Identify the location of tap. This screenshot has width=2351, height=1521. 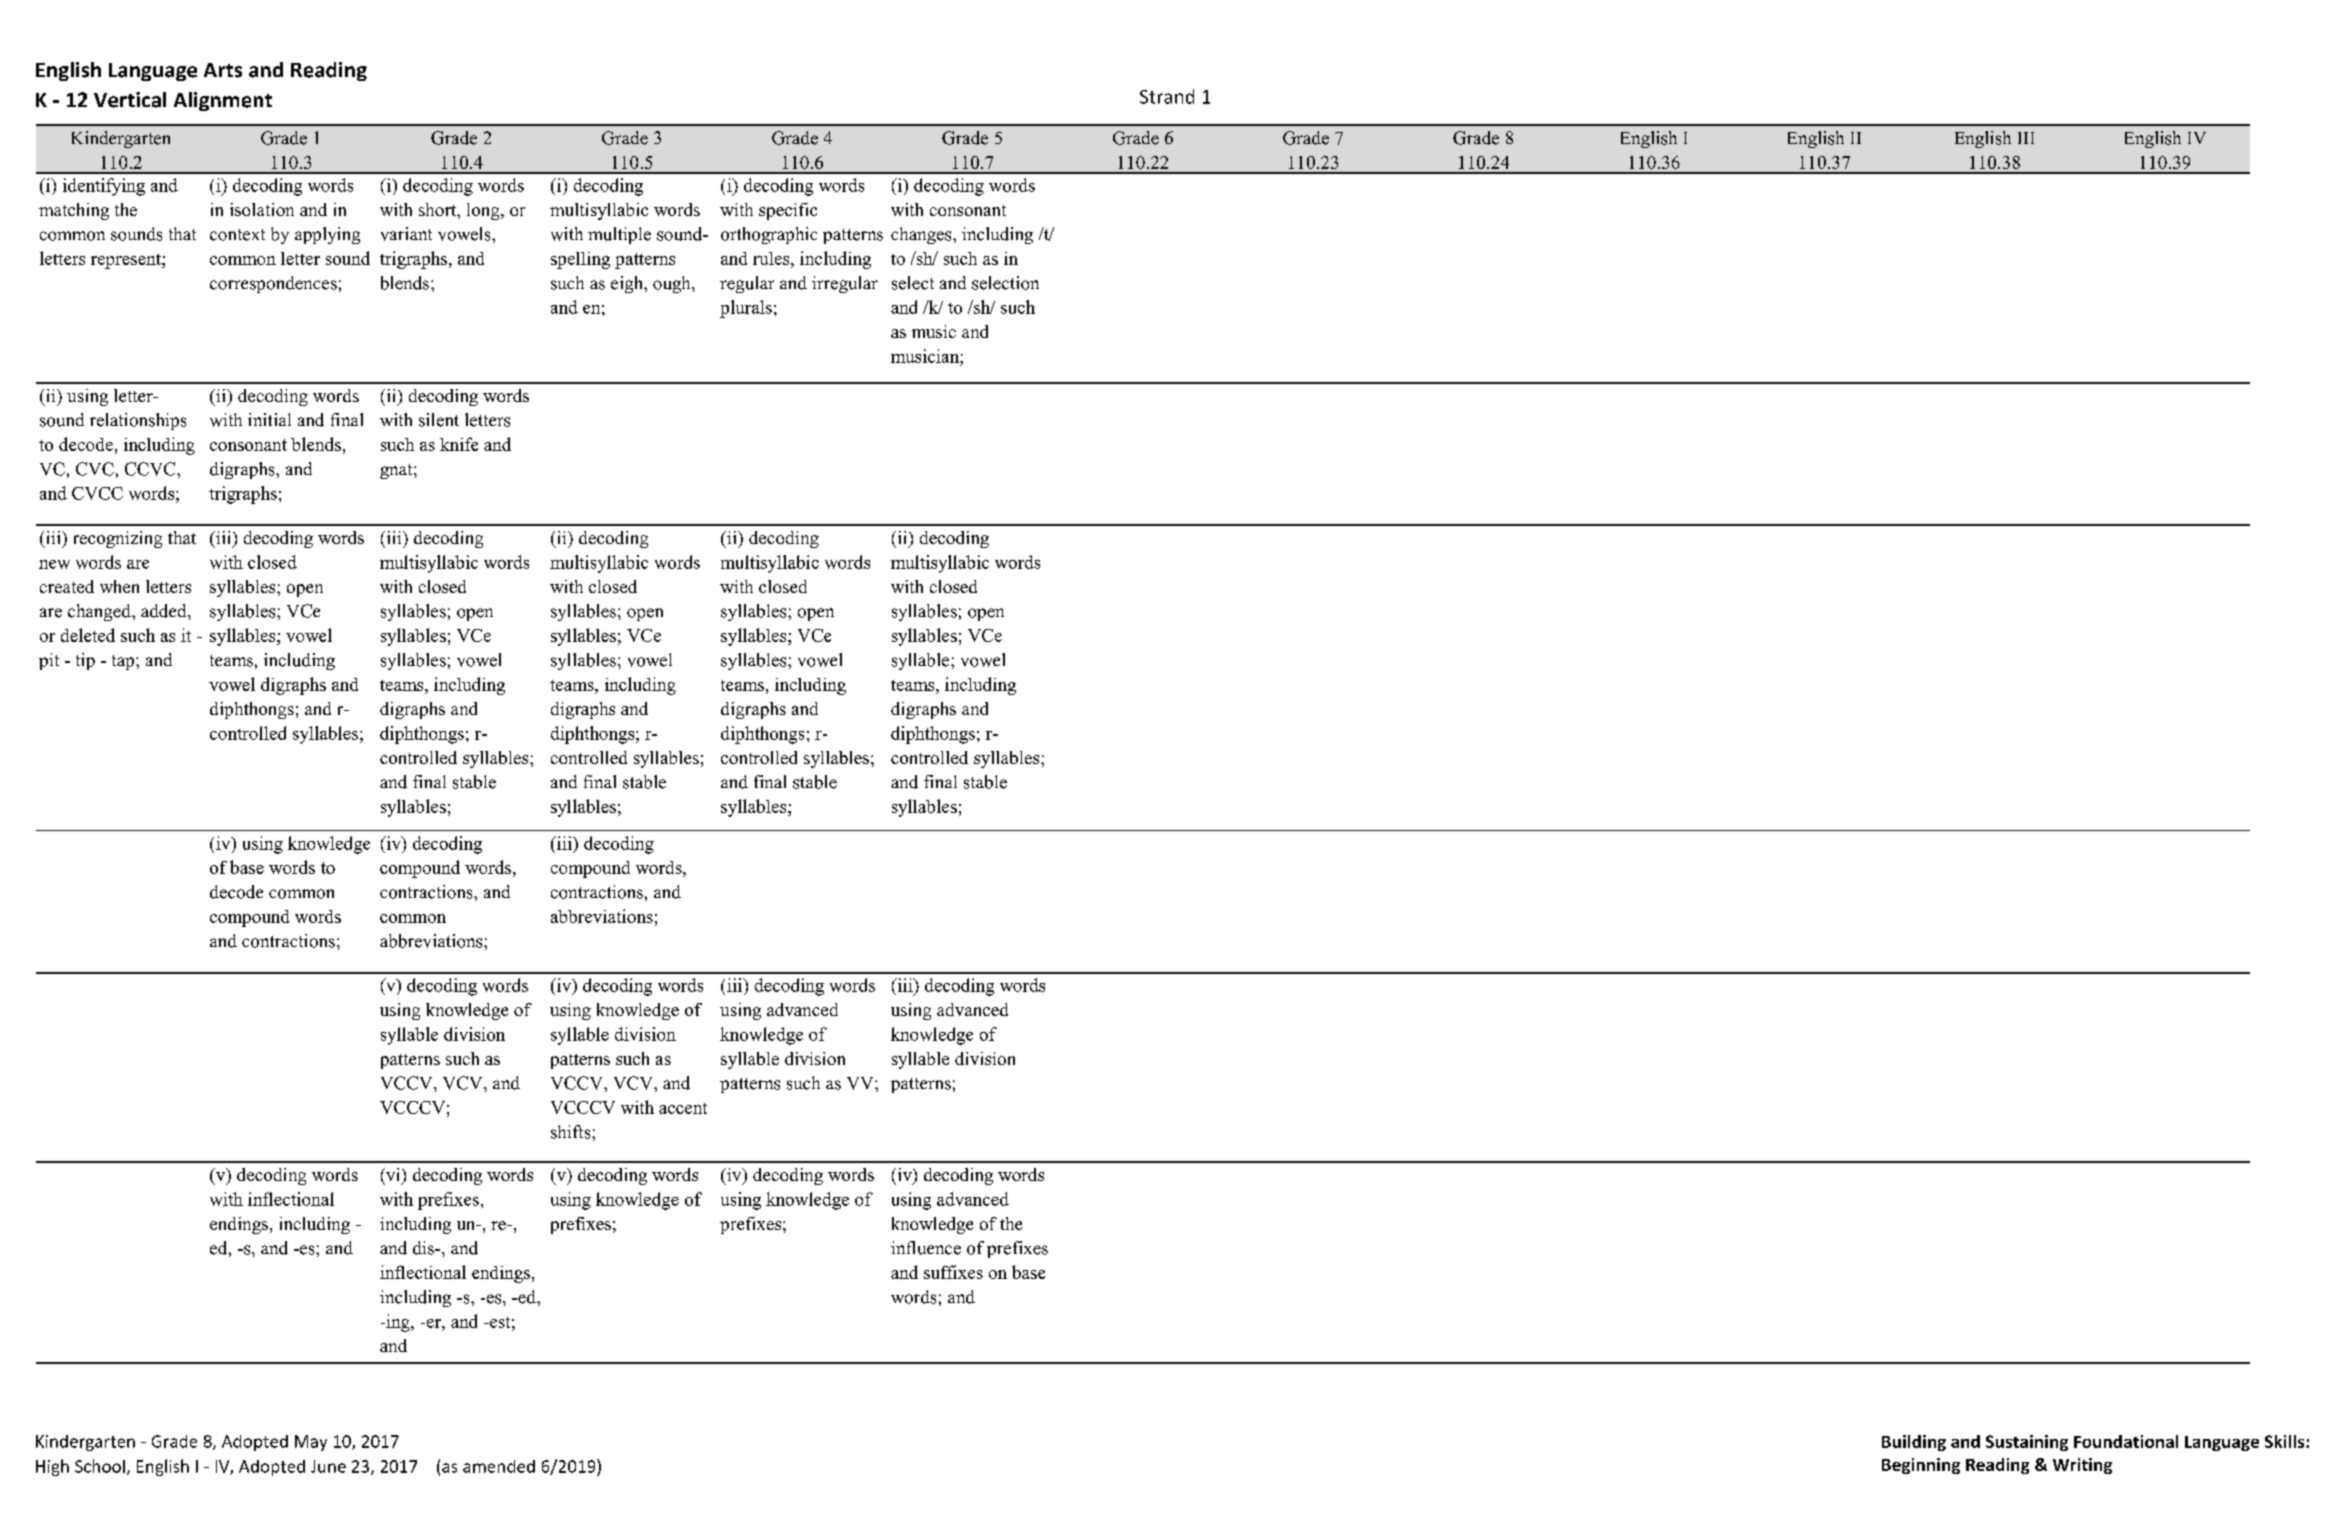
(124, 662).
